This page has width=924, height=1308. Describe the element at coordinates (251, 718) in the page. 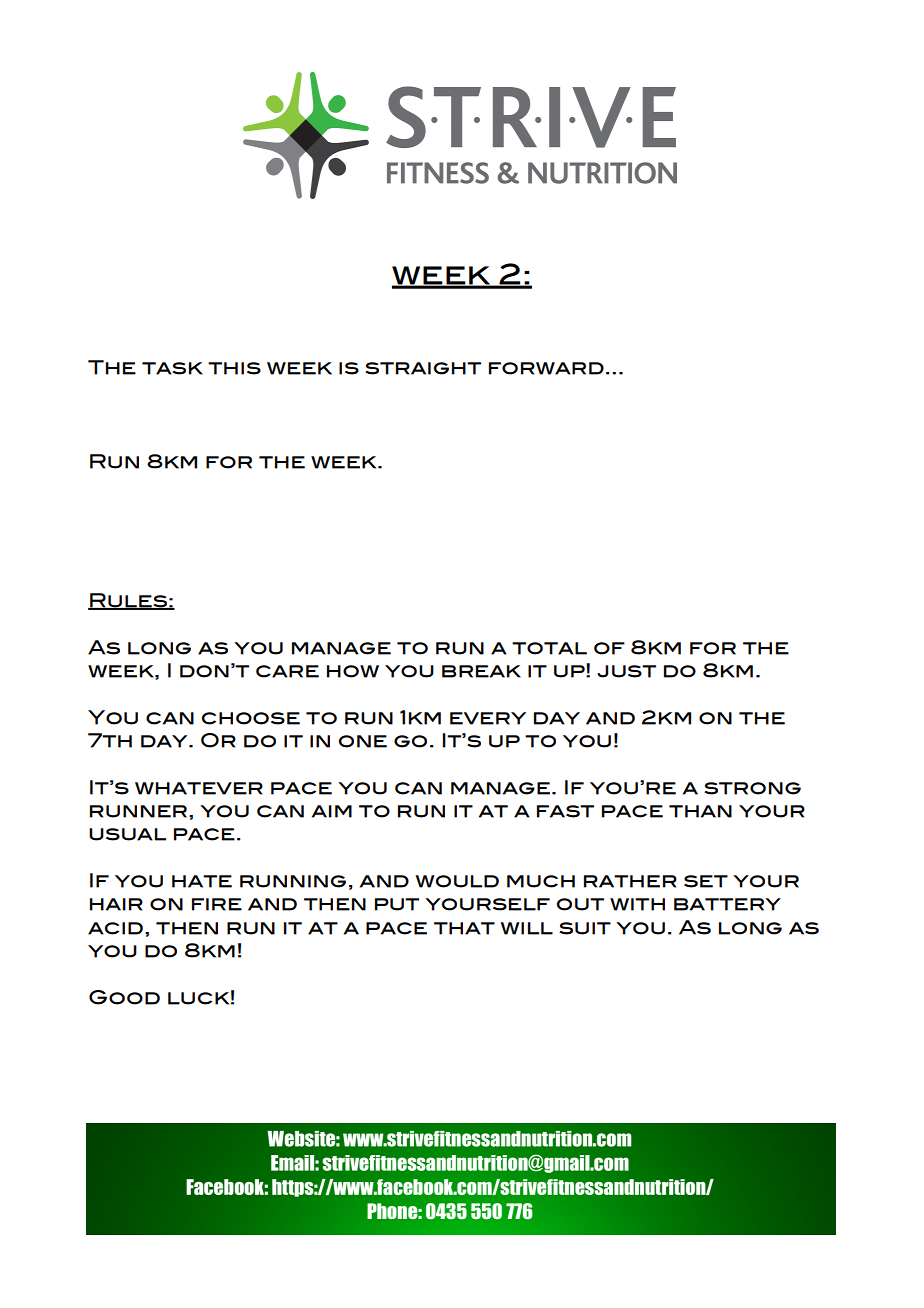

I see `choose` at that location.
